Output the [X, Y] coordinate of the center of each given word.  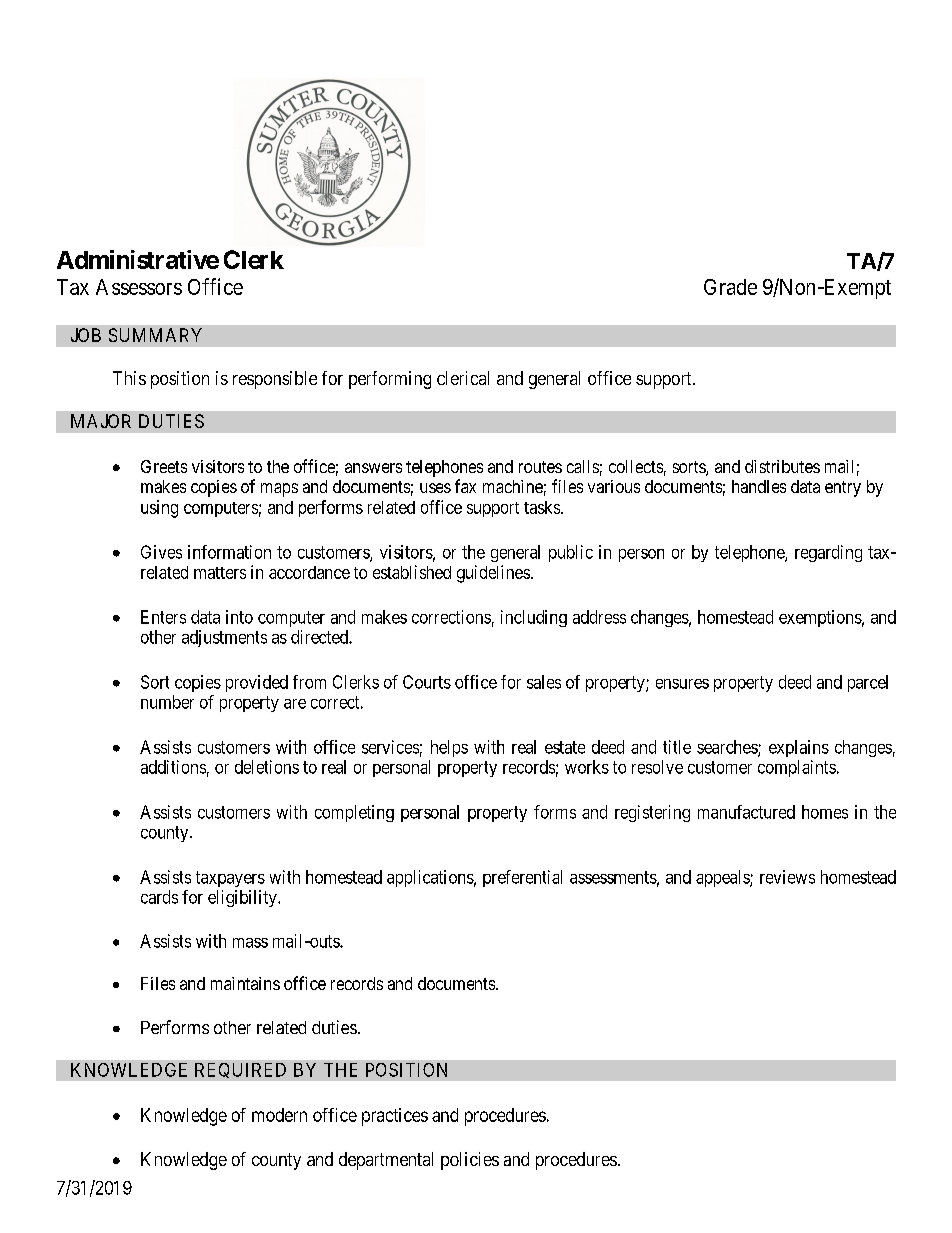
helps [449, 748]
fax [465, 486]
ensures [682, 684]
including [534, 618]
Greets [164, 466]
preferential [522, 878]
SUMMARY [155, 335]
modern [279, 1115]
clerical [463, 378]
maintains [245, 983]
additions [173, 767]
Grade [730, 287]
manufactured [746, 812]
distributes [782, 466]
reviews [787, 877]
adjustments [224, 638]
